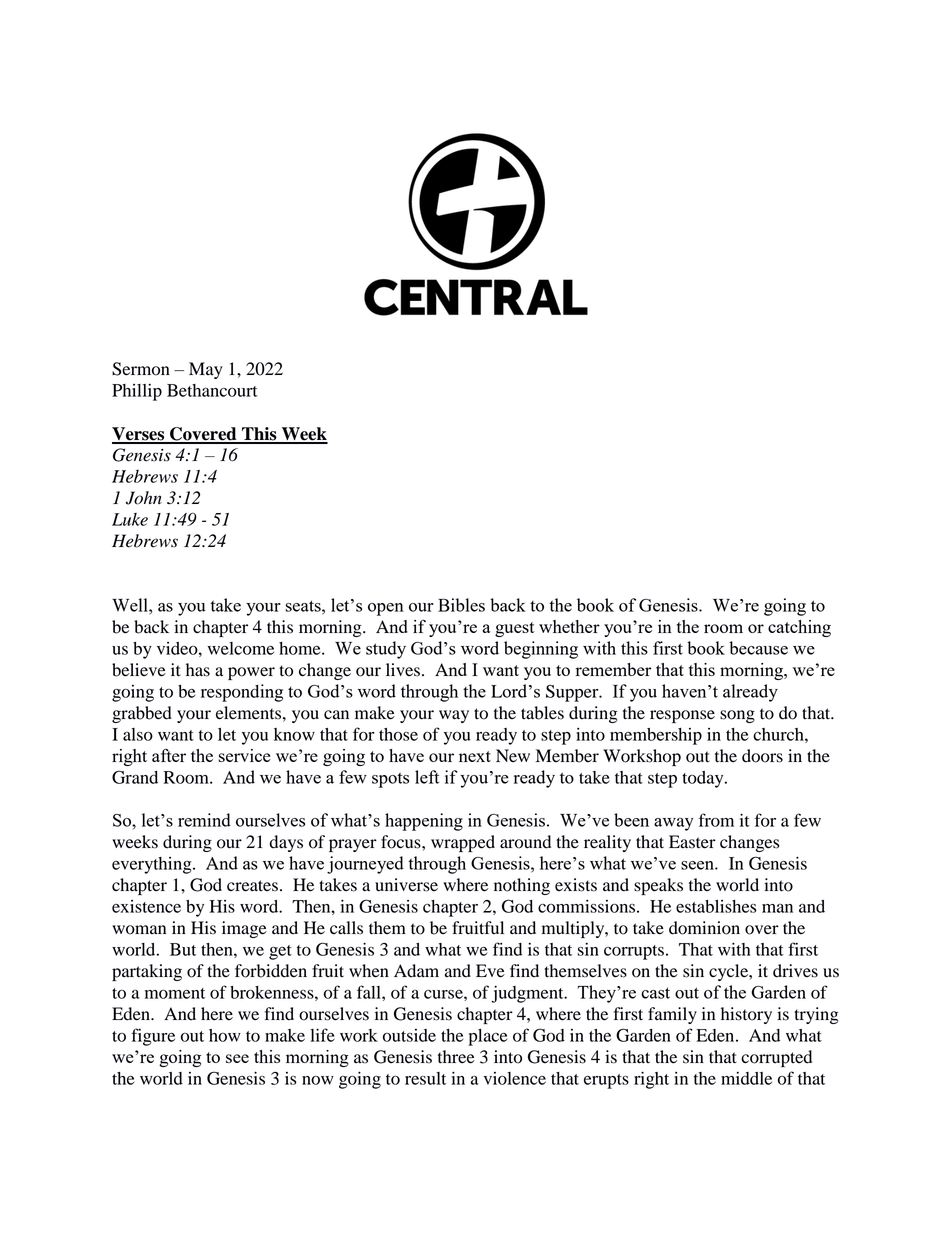  I want to click on May, so click(206, 370).
